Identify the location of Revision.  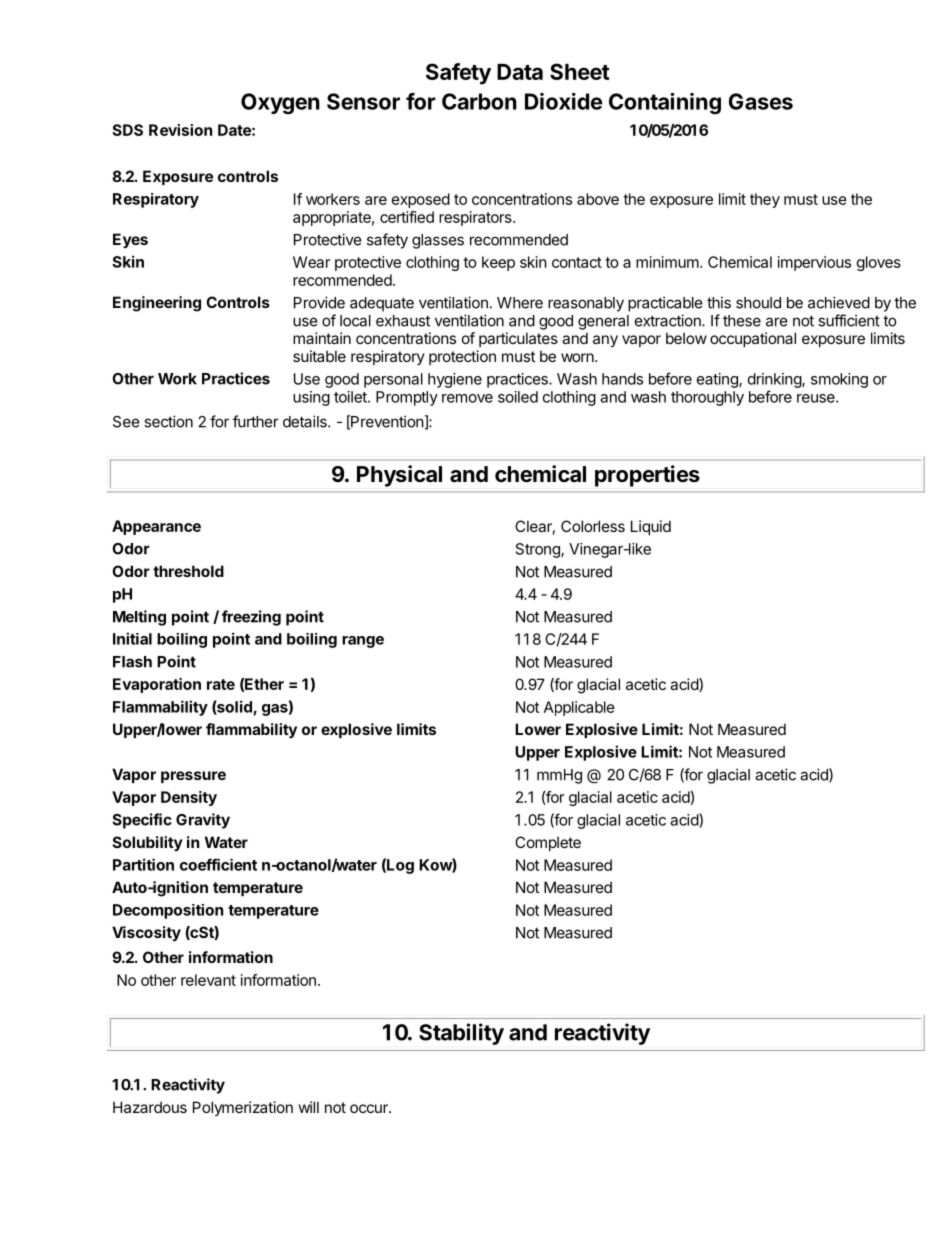
(180, 130).
